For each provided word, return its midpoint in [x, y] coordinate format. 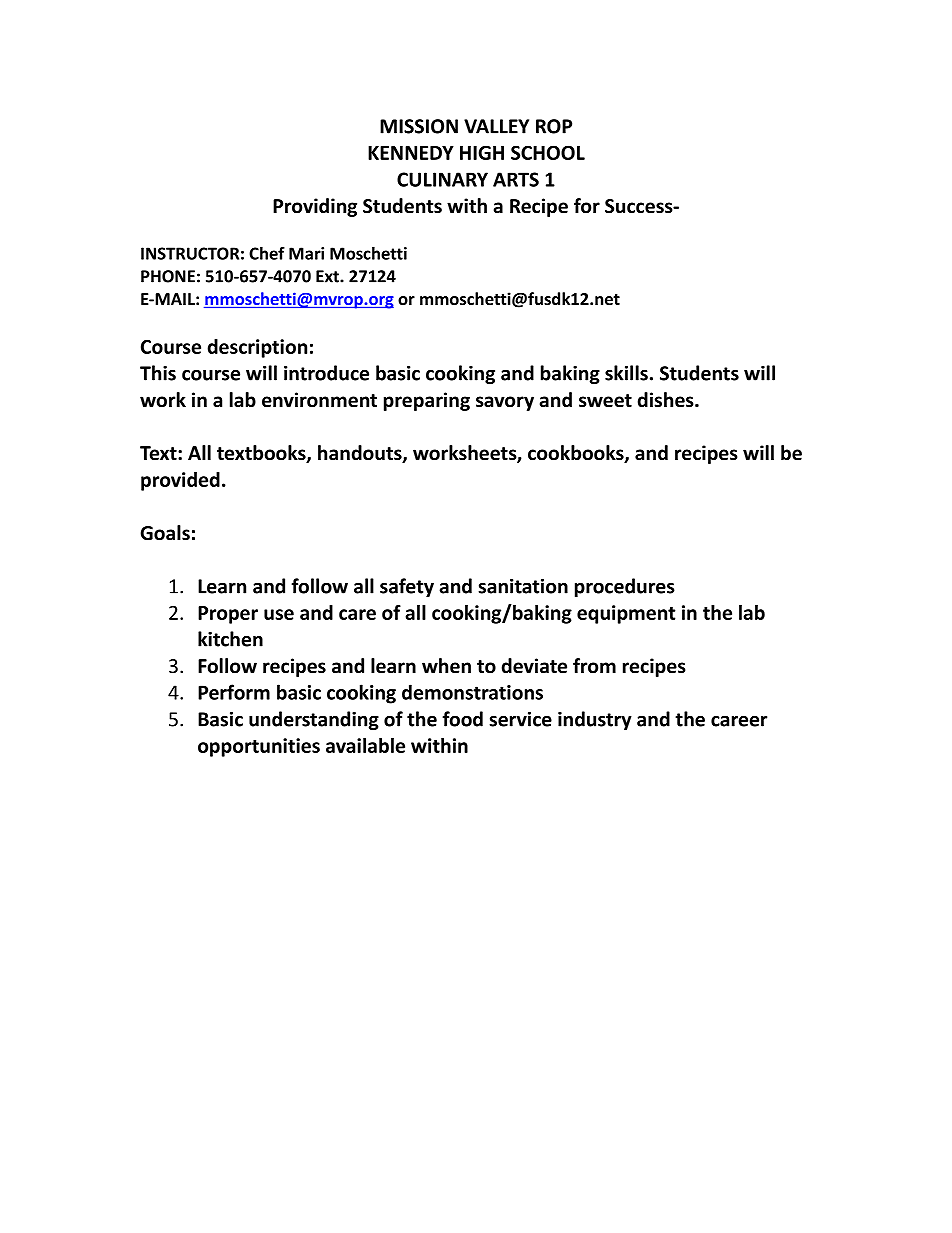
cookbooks [577, 454]
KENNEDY [411, 153]
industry [595, 720]
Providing [315, 207]
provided [180, 481]
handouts [361, 454]
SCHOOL [548, 152]
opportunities [259, 747]
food [462, 719]
